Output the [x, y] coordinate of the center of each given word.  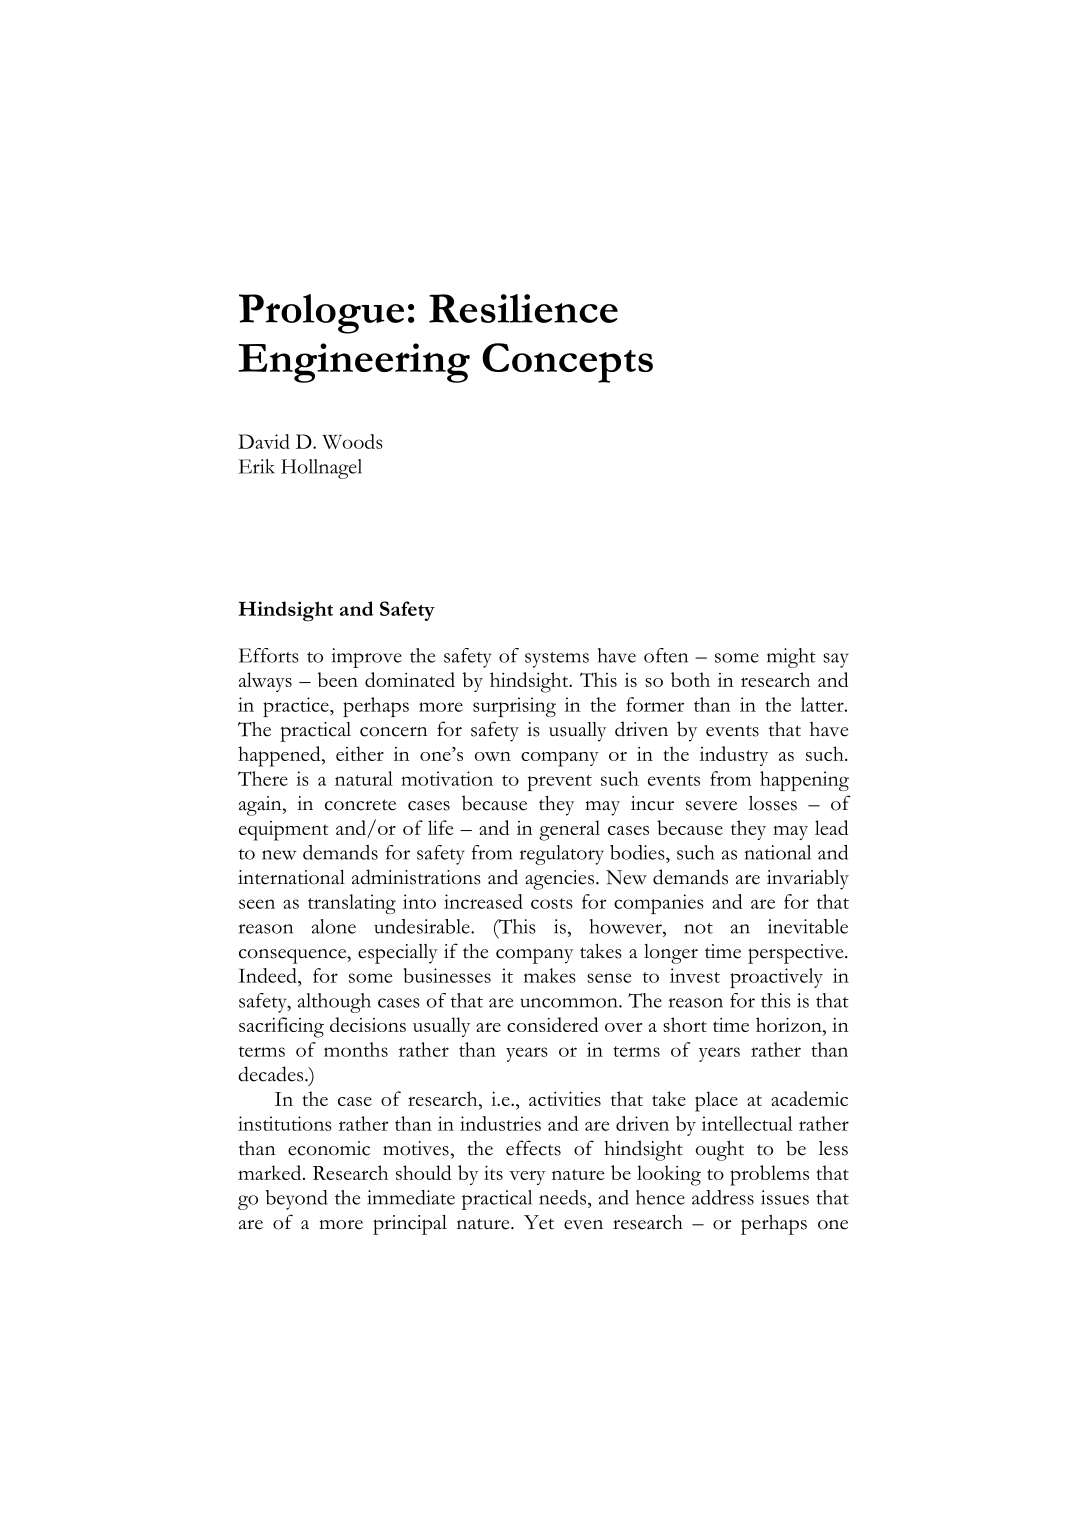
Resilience [523, 308]
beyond [296, 1200]
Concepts [567, 363]
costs [552, 903]
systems [557, 660]
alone [334, 926]
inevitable [808, 926]
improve [367, 658]
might [791, 658]
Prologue [321, 314]
